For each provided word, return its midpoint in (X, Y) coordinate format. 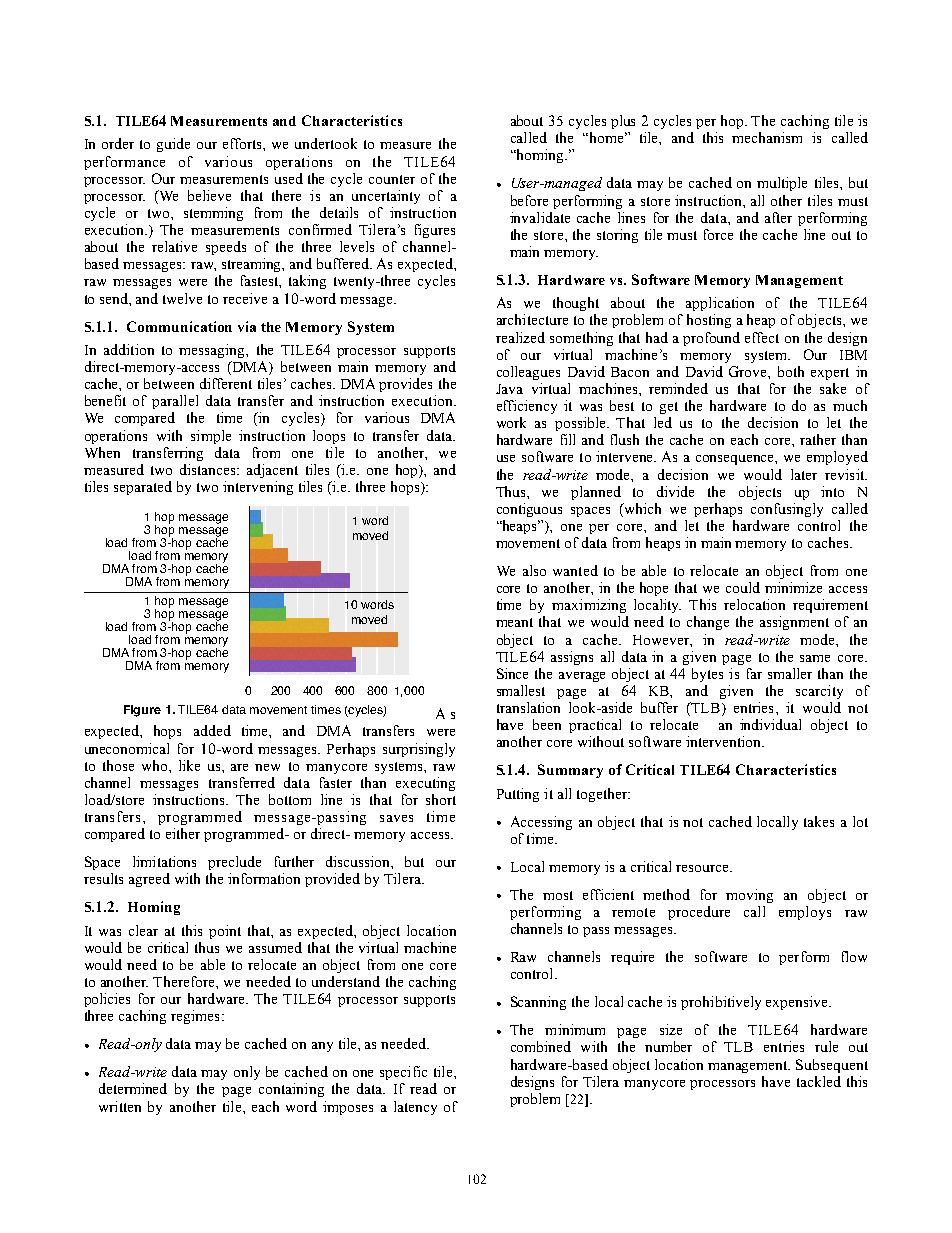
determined (133, 1088)
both (791, 371)
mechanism (767, 137)
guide (173, 145)
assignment (794, 623)
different (226, 383)
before (529, 200)
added (212, 730)
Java (509, 389)
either (183, 833)
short (441, 799)
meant (514, 622)
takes (819, 821)
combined (541, 1046)
